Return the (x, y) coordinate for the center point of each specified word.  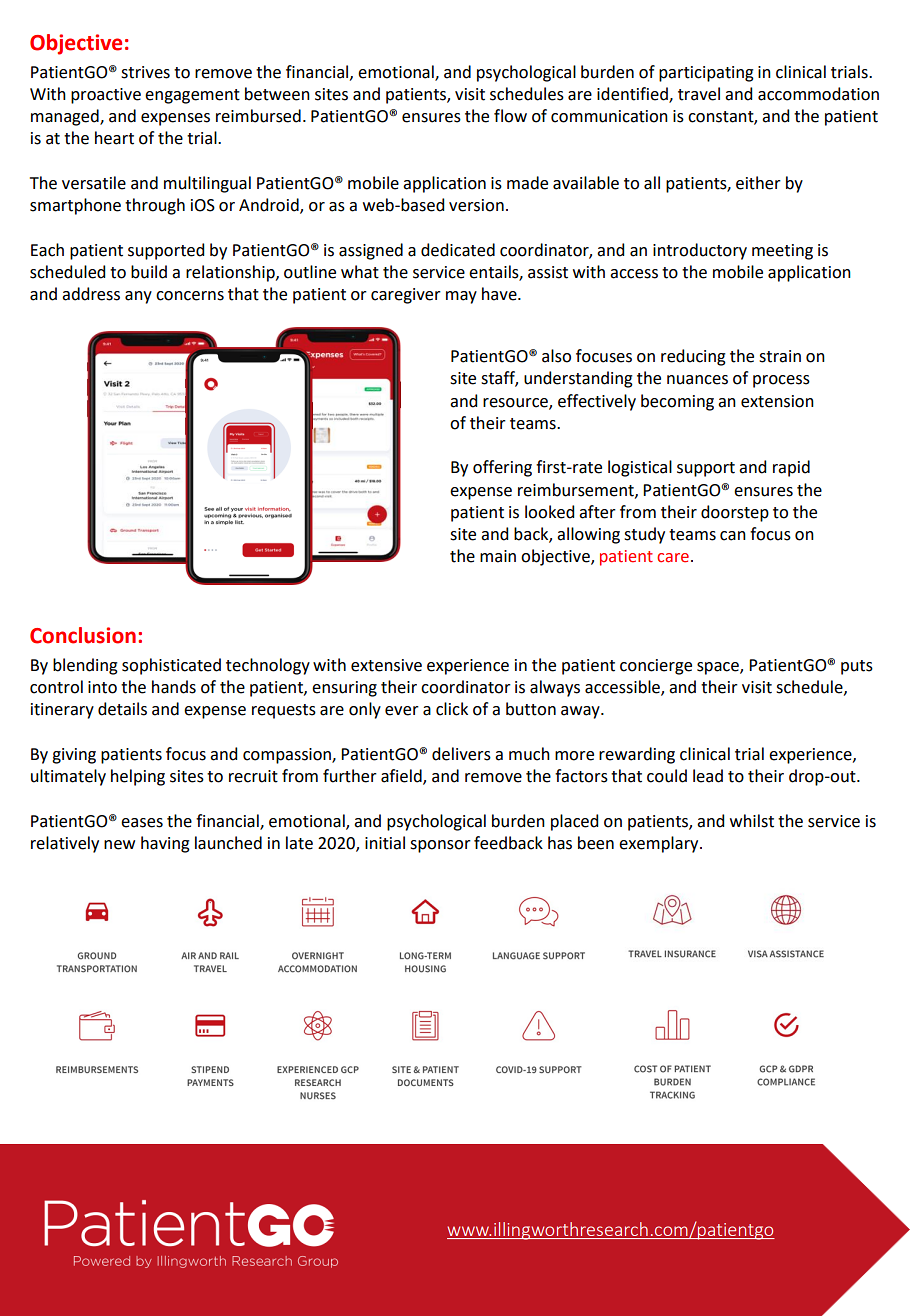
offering (502, 468)
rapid (791, 468)
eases (142, 823)
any (138, 297)
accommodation (818, 94)
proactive (106, 96)
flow (510, 116)
